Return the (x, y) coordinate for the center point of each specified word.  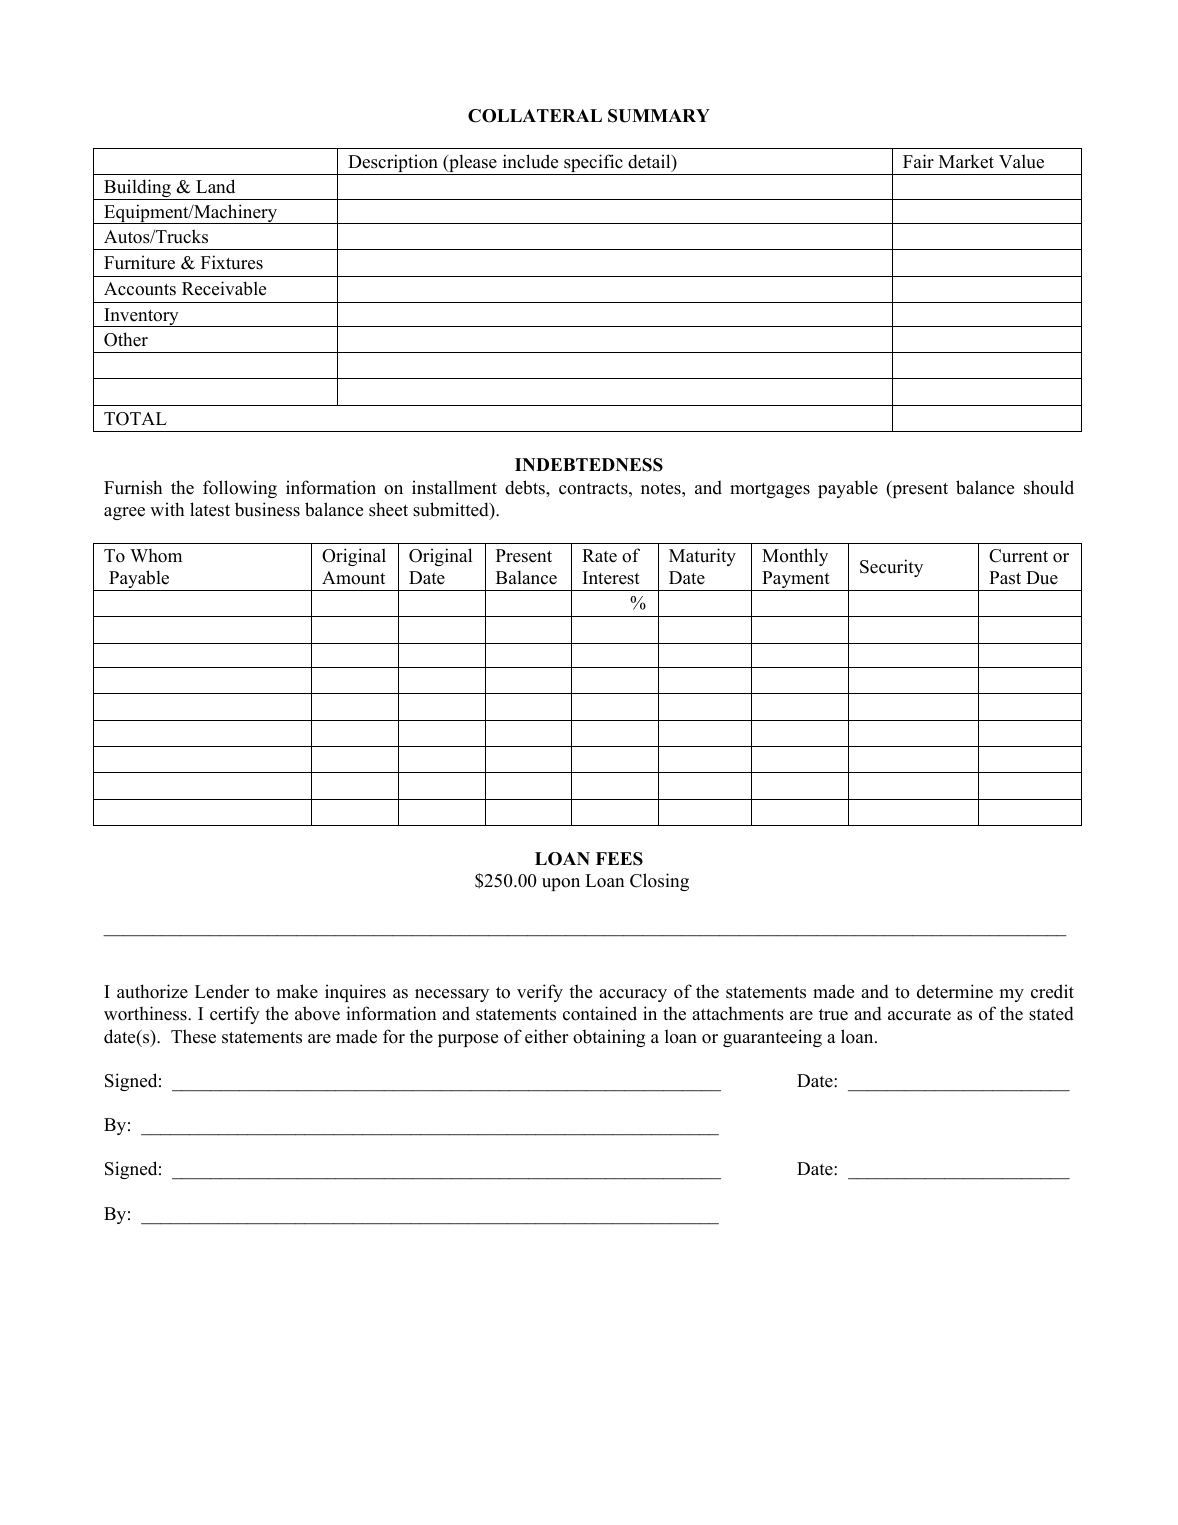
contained (600, 1013)
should (1049, 487)
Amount (353, 578)
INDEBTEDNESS (589, 465)
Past (1005, 578)
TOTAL (135, 419)
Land (215, 186)
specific (593, 164)
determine (955, 991)
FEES (619, 859)
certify (235, 1015)
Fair (918, 161)
